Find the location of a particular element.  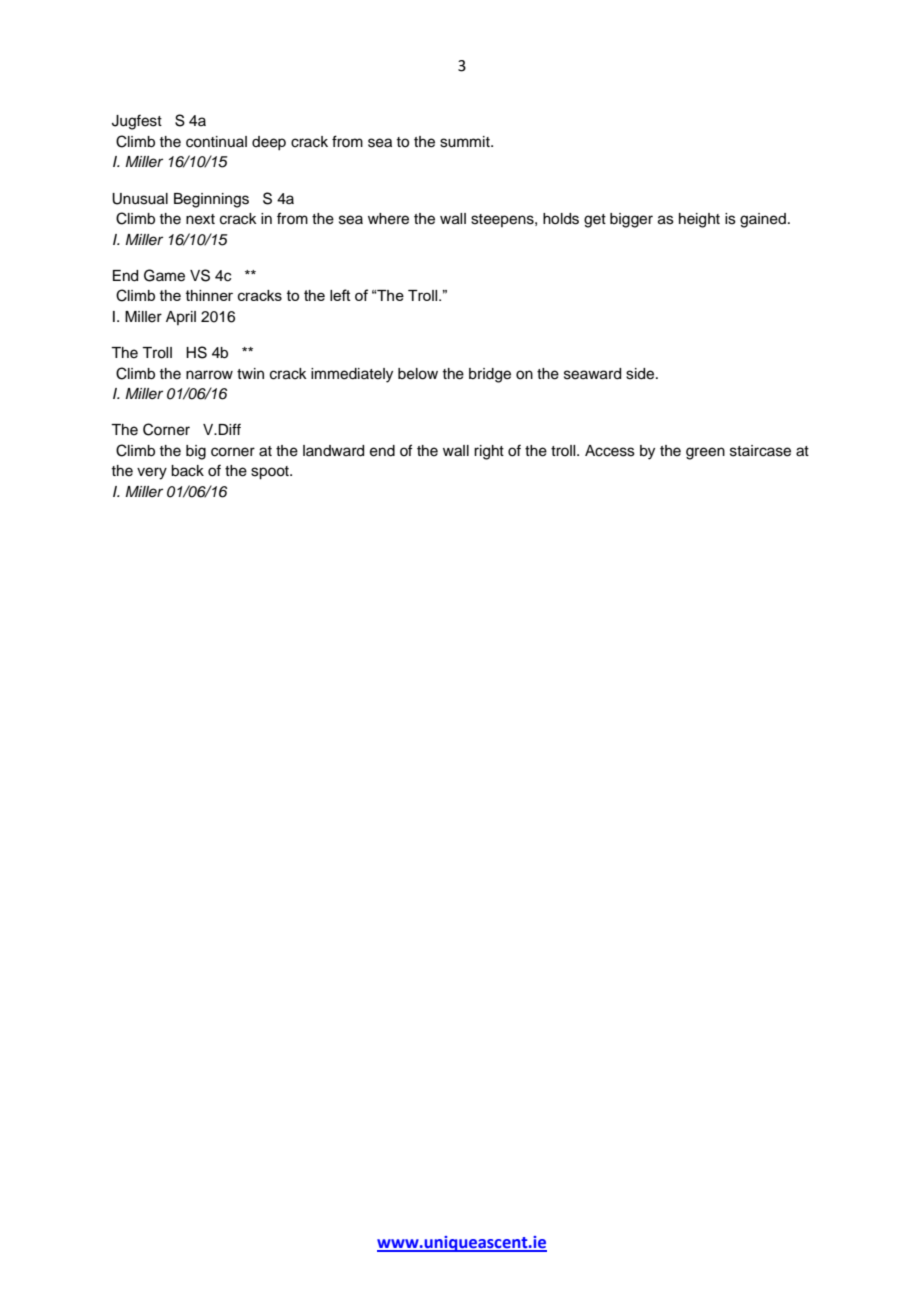

Game is located at coordinates (164, 275).
